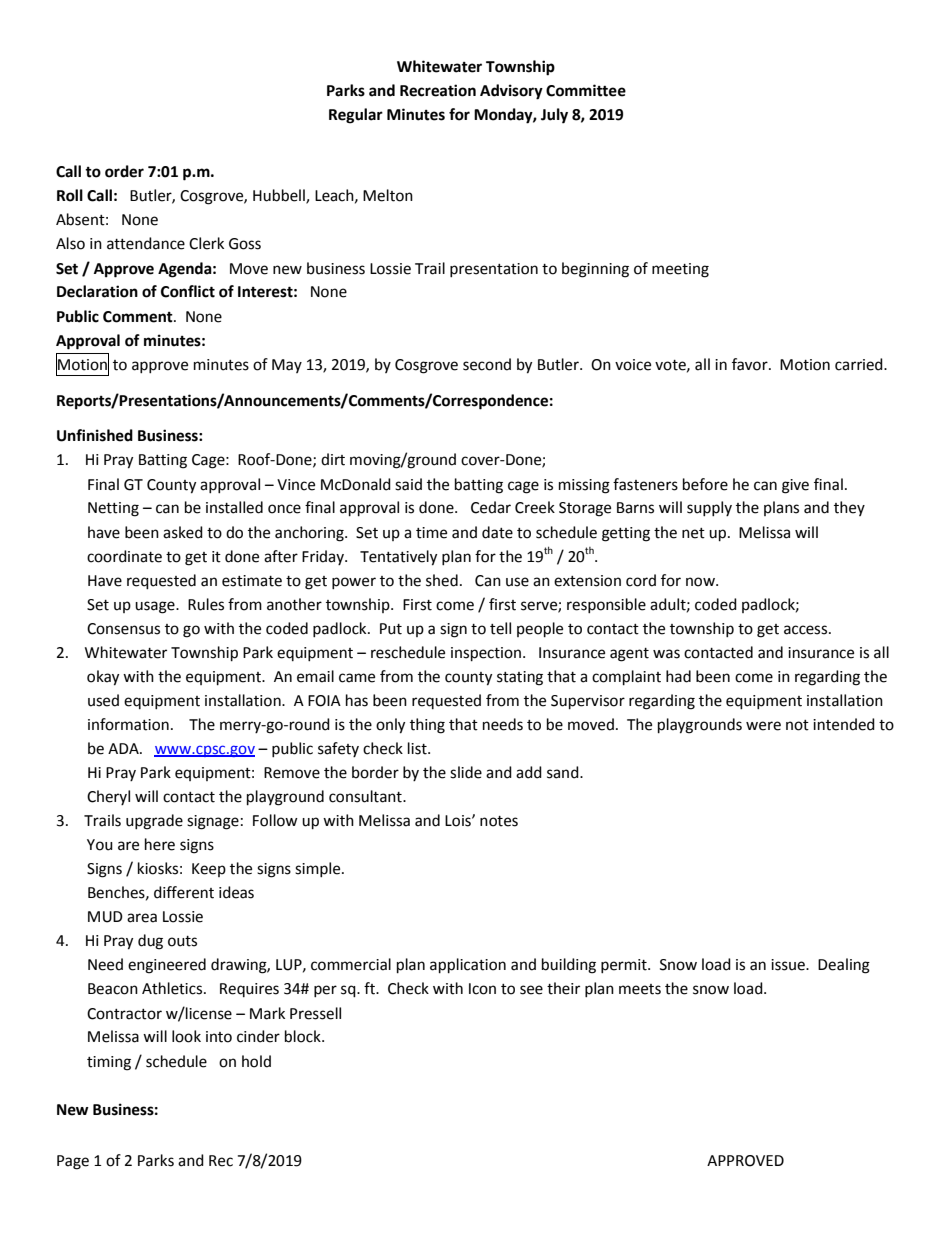 The height and width of the image is (1233, 952). I want to click on Roll, so click(70, 195).
